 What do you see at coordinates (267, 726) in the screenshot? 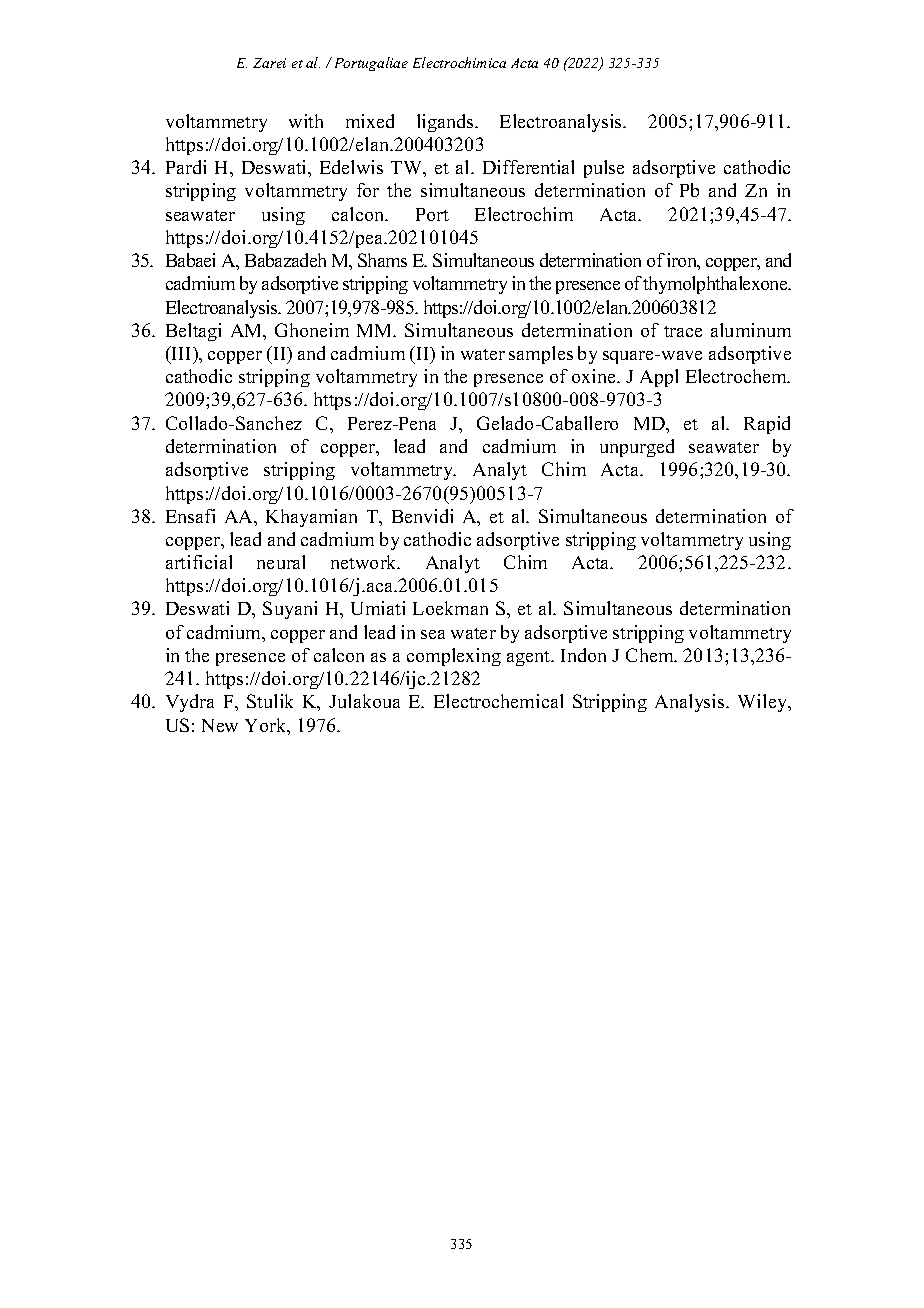
I see `York` at bounding box center [267, 726].
